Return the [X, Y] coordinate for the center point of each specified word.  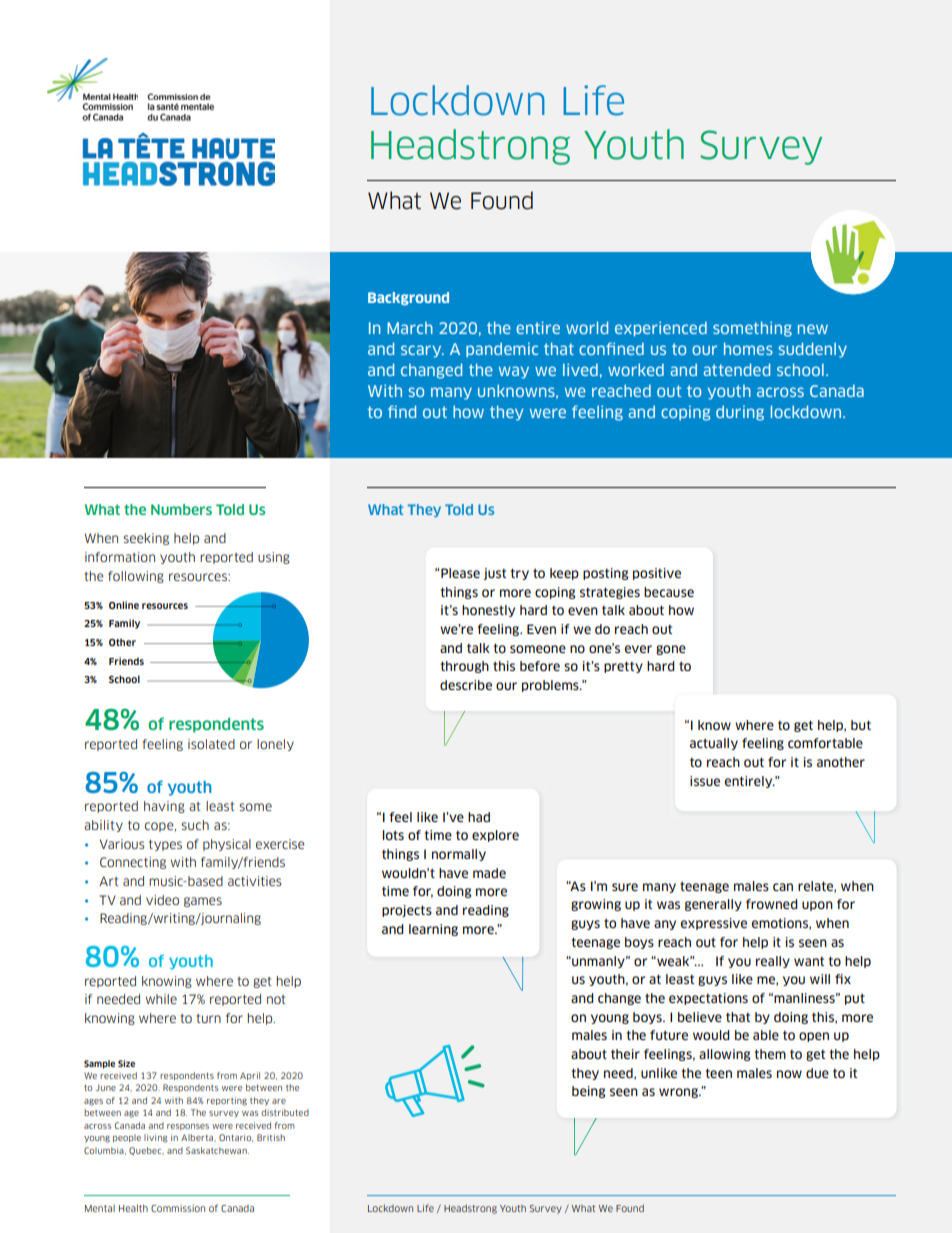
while [161, 999]
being [588, 1092]
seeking [146, 539]
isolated [211, 744]
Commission [178, 1208]
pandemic [502, 350]
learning [433, 930]
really [773, 962]
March [410, 328]
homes [748, 349]
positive [657, 574]
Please [460, 573]
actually [714, 744]
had [479, 817]
